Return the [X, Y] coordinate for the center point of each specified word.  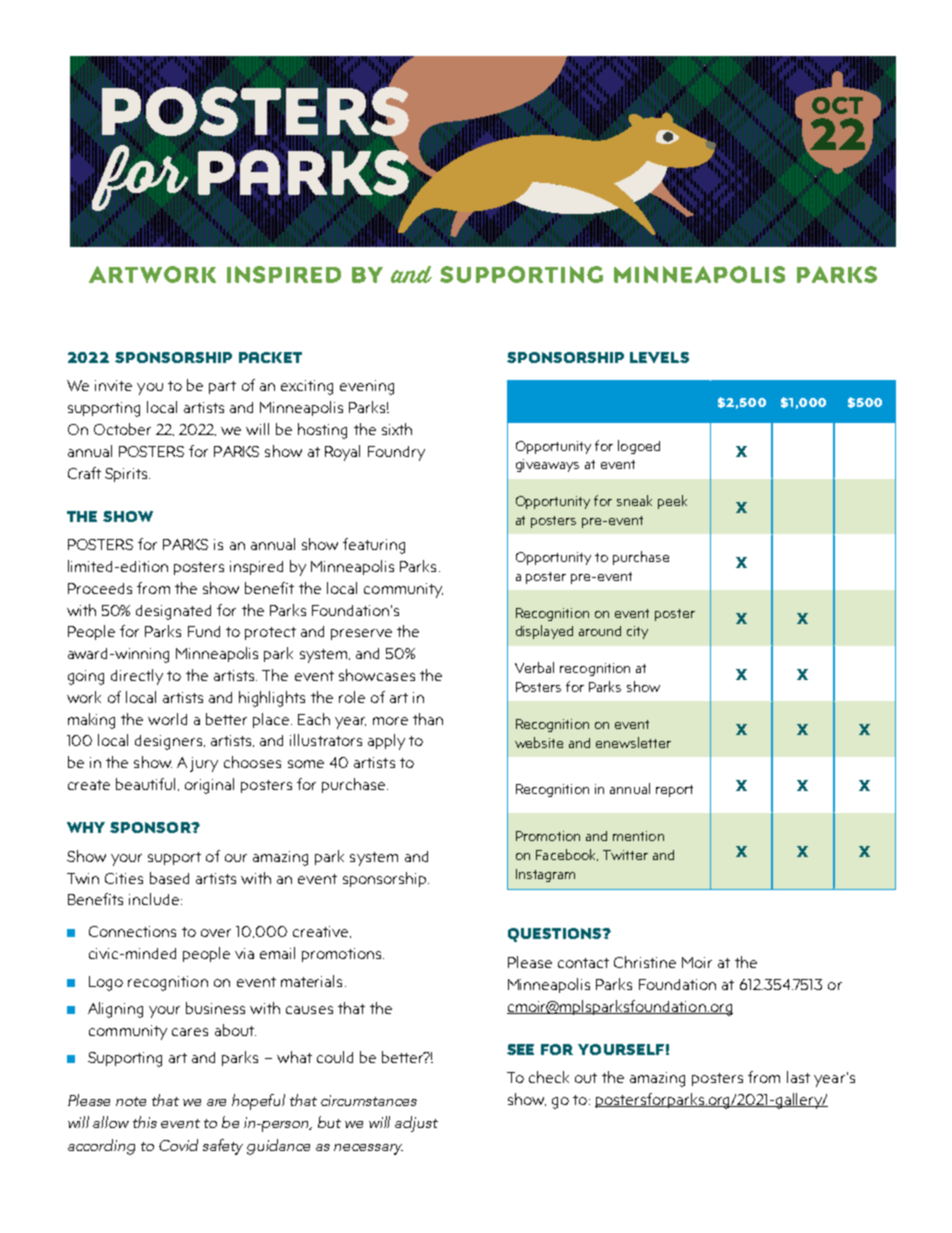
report [674, 791]
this [145, 1122]
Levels [659, 357]
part [222, 387]
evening [367, 387]
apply [386, 742]
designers [170, 742]
